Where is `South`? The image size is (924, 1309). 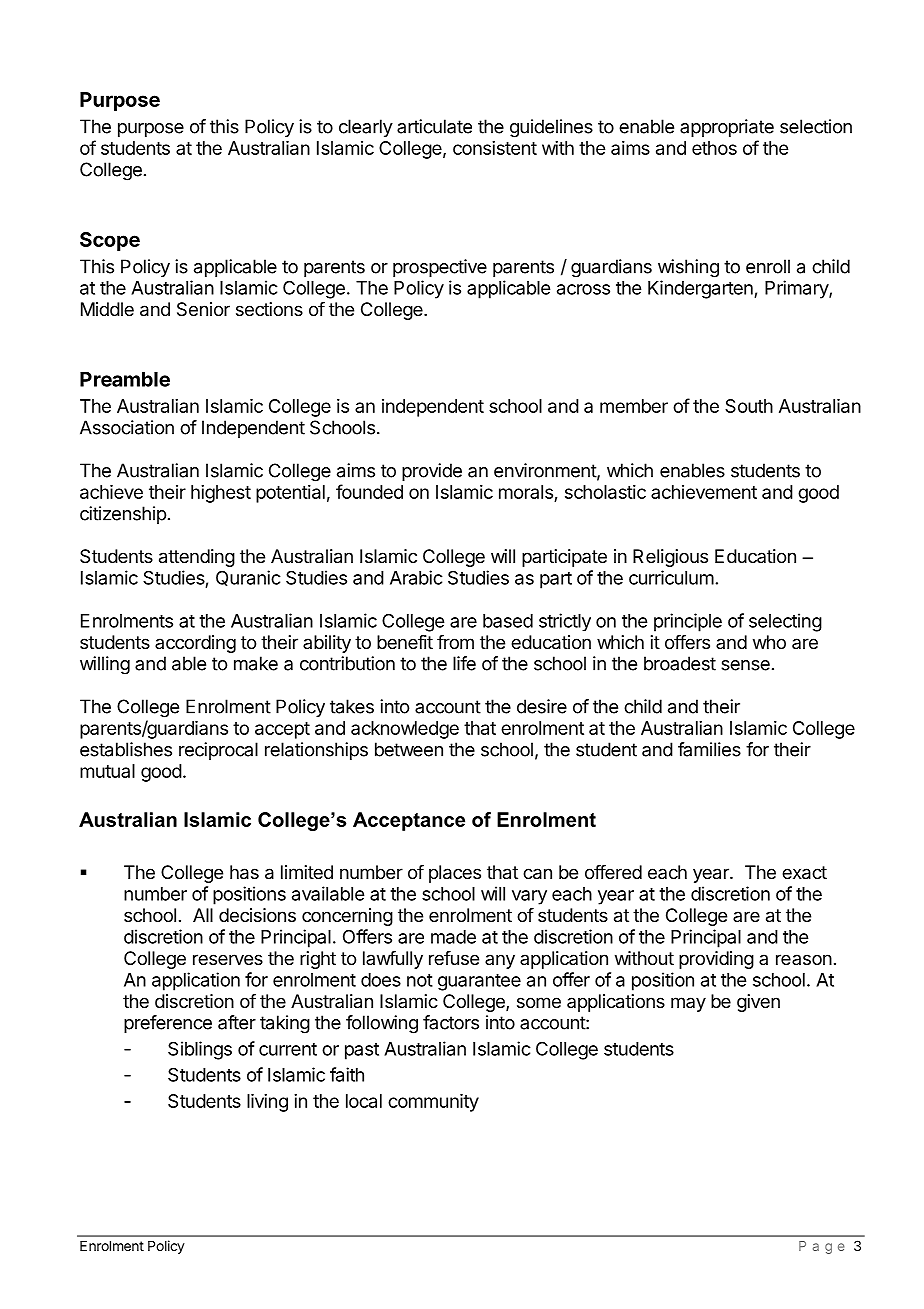 South is located at coordinates (749, 406).
